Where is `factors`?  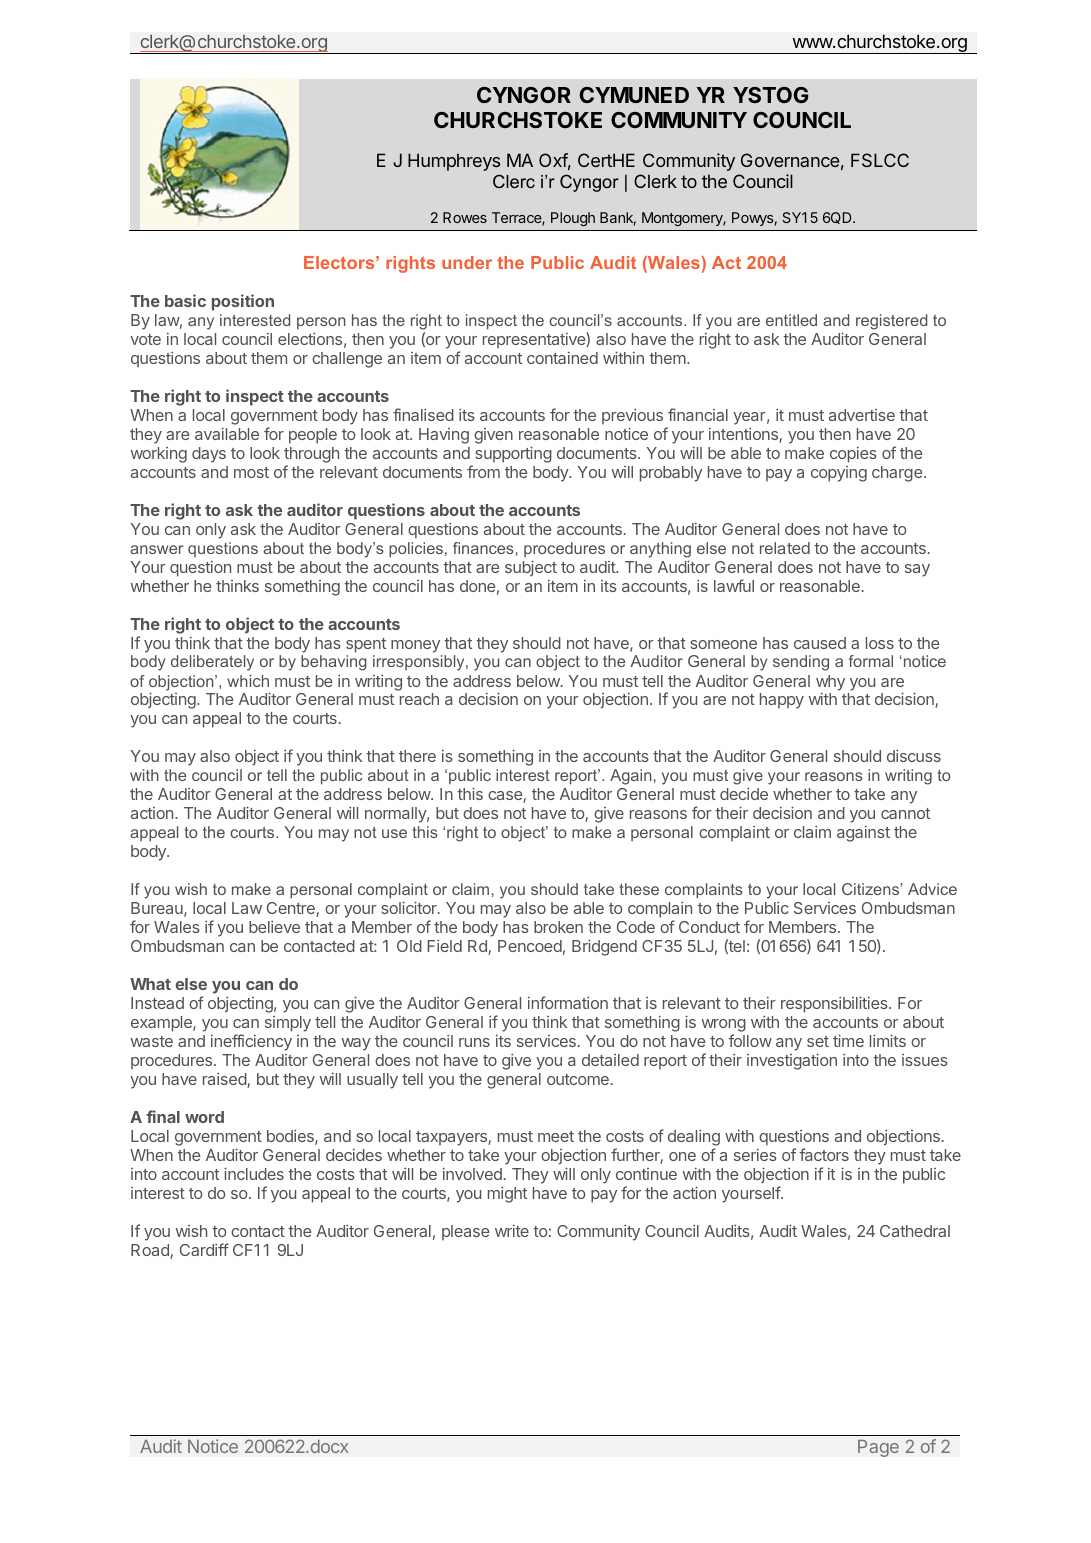
factors is located at coordinates (824, 1154).
